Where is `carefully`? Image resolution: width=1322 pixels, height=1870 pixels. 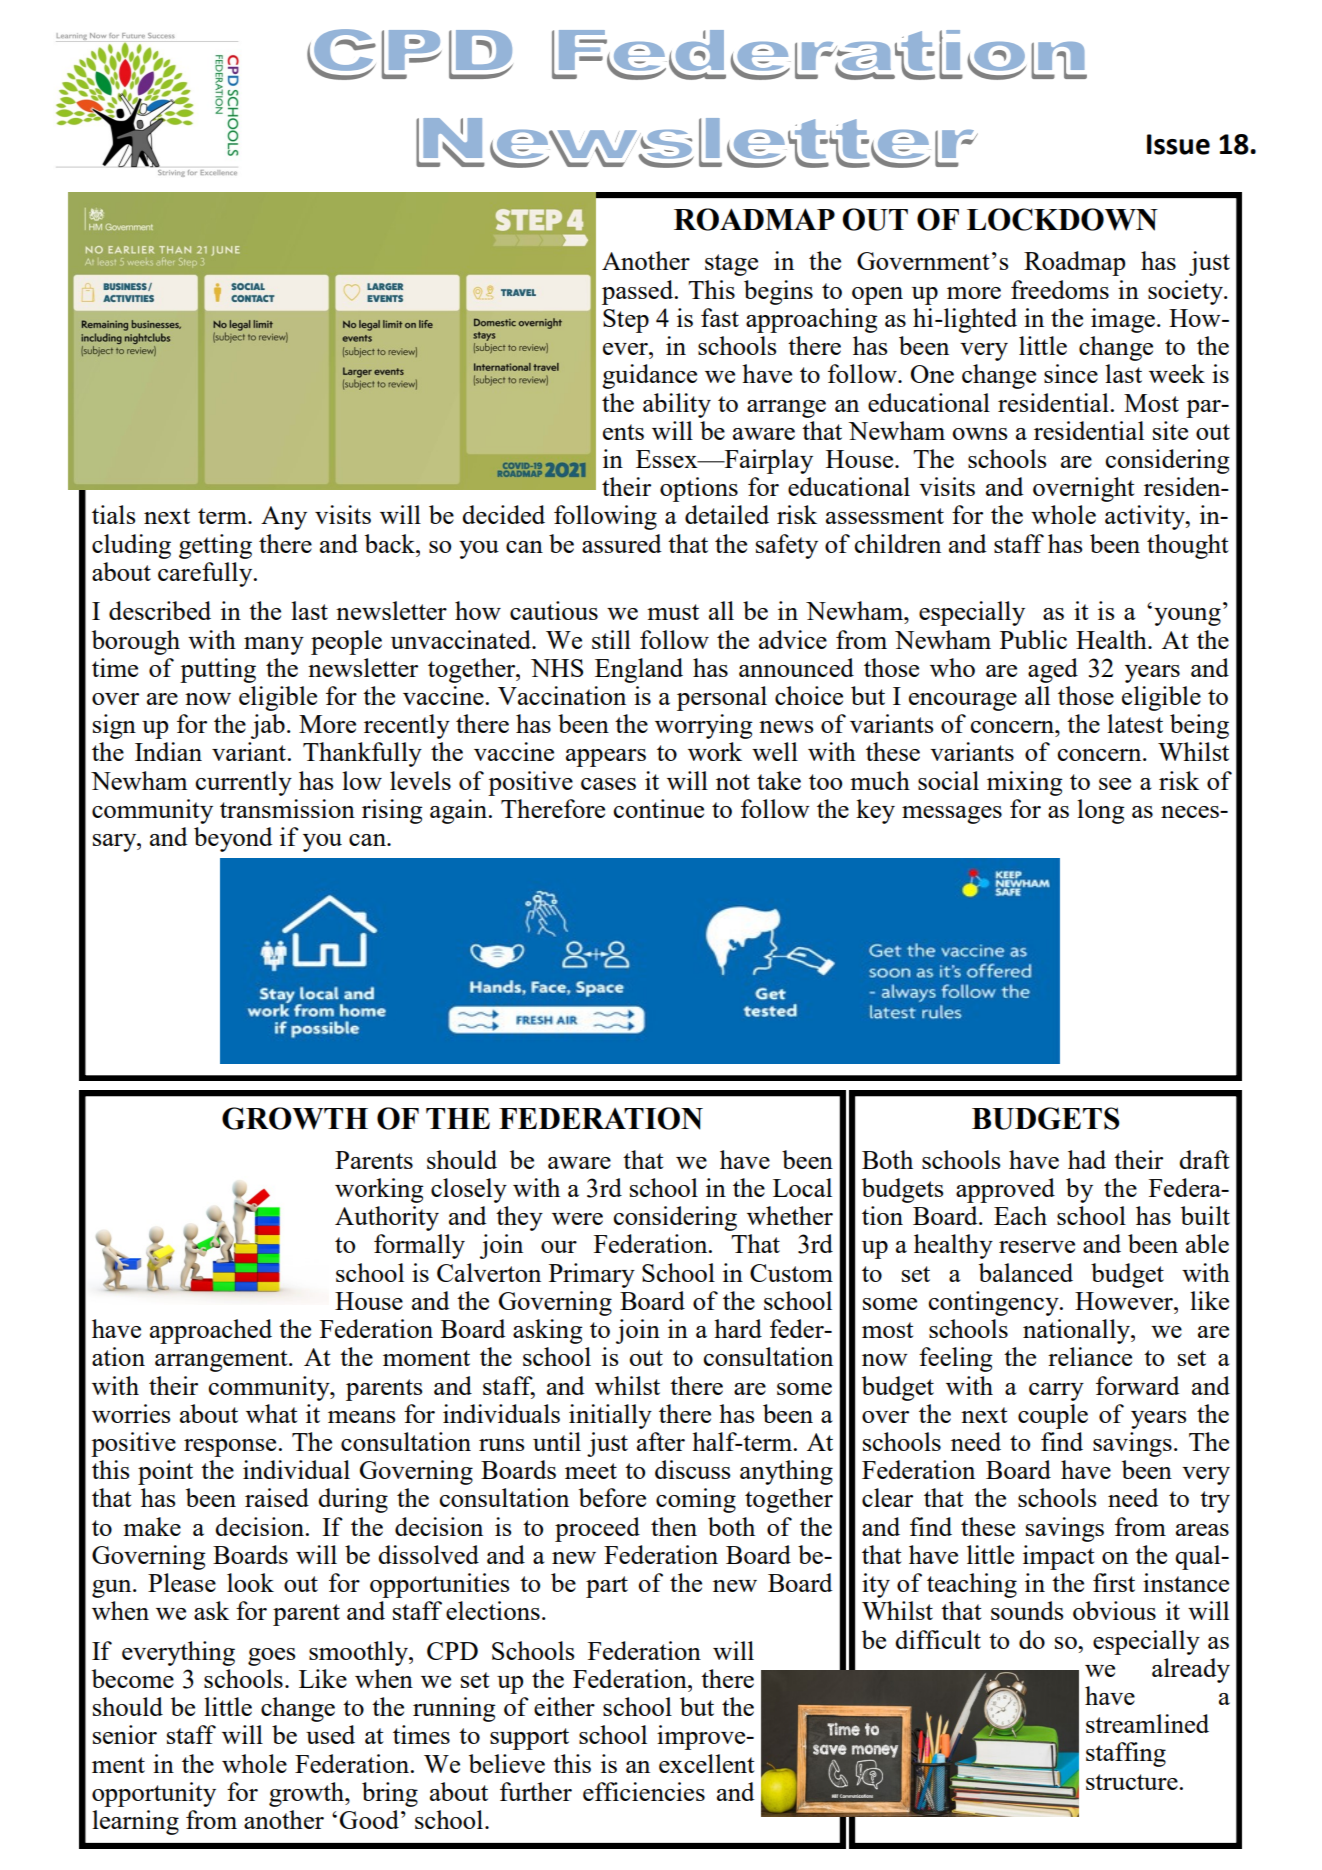
carefully is located at coordinates (206, 574).
